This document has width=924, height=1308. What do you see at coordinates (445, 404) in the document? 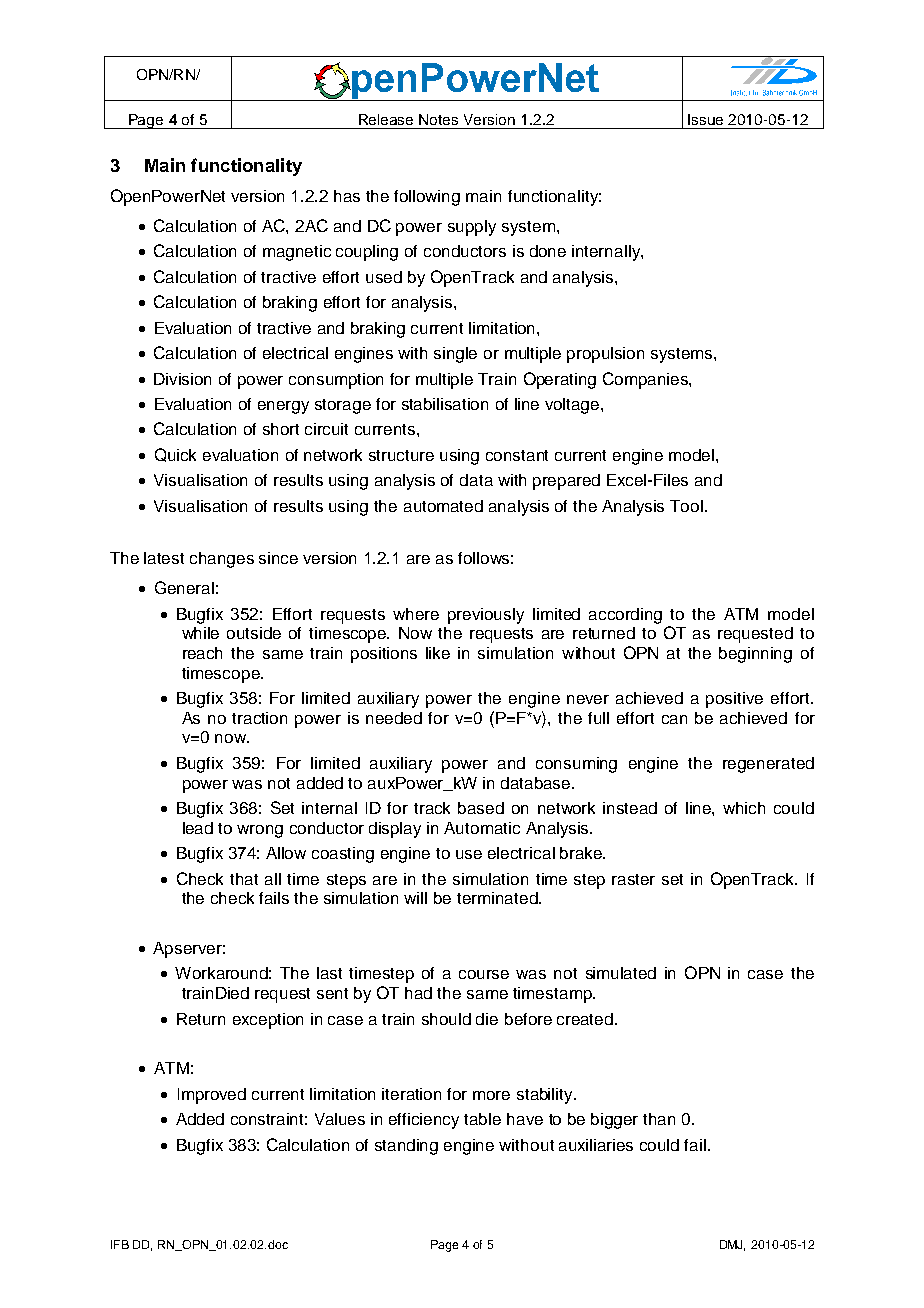
I see `stabilisation` at bounding box center [445, 404].
